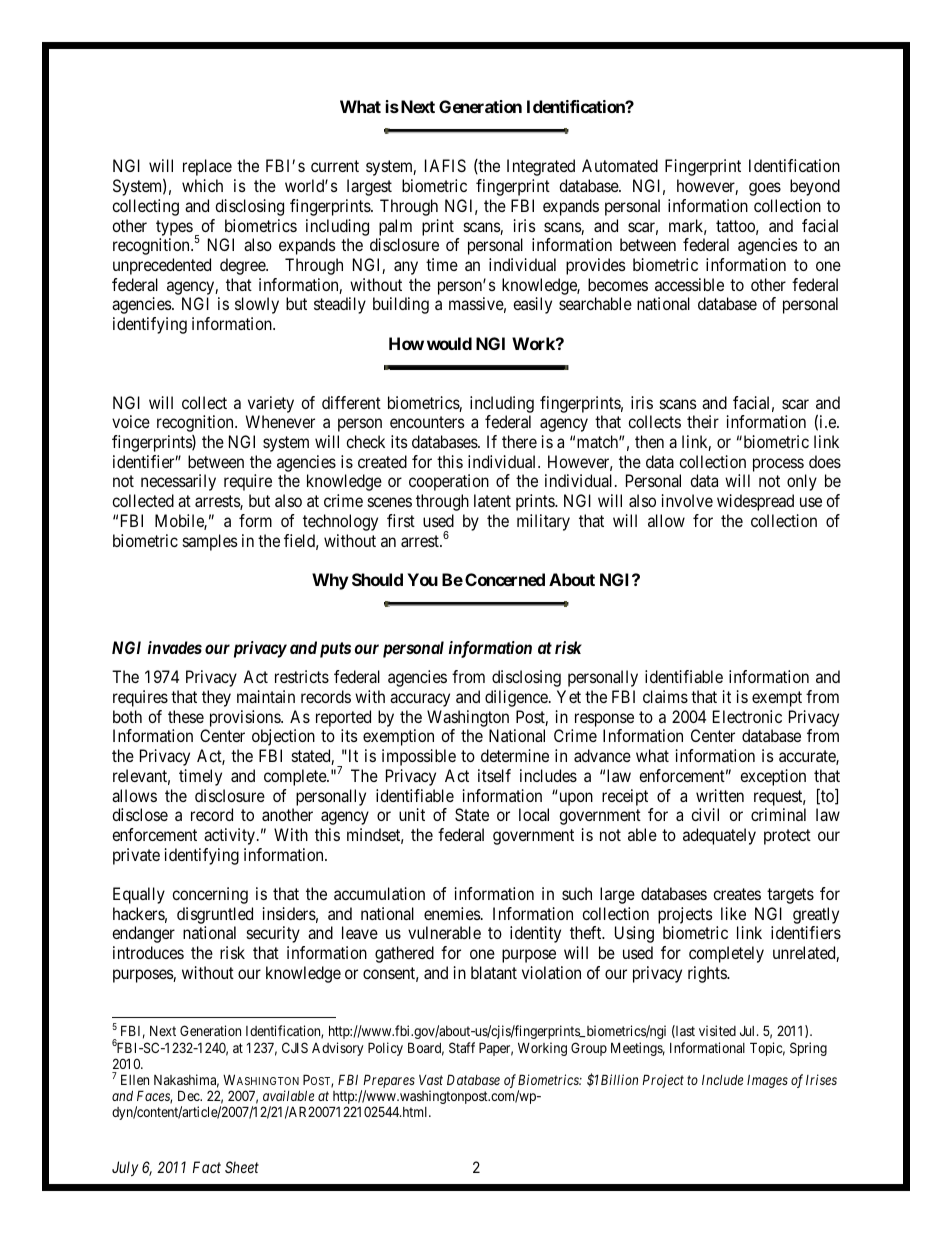  Describe the element at coordinates (202, 185) in the screenshot. I see `which` at that location.
